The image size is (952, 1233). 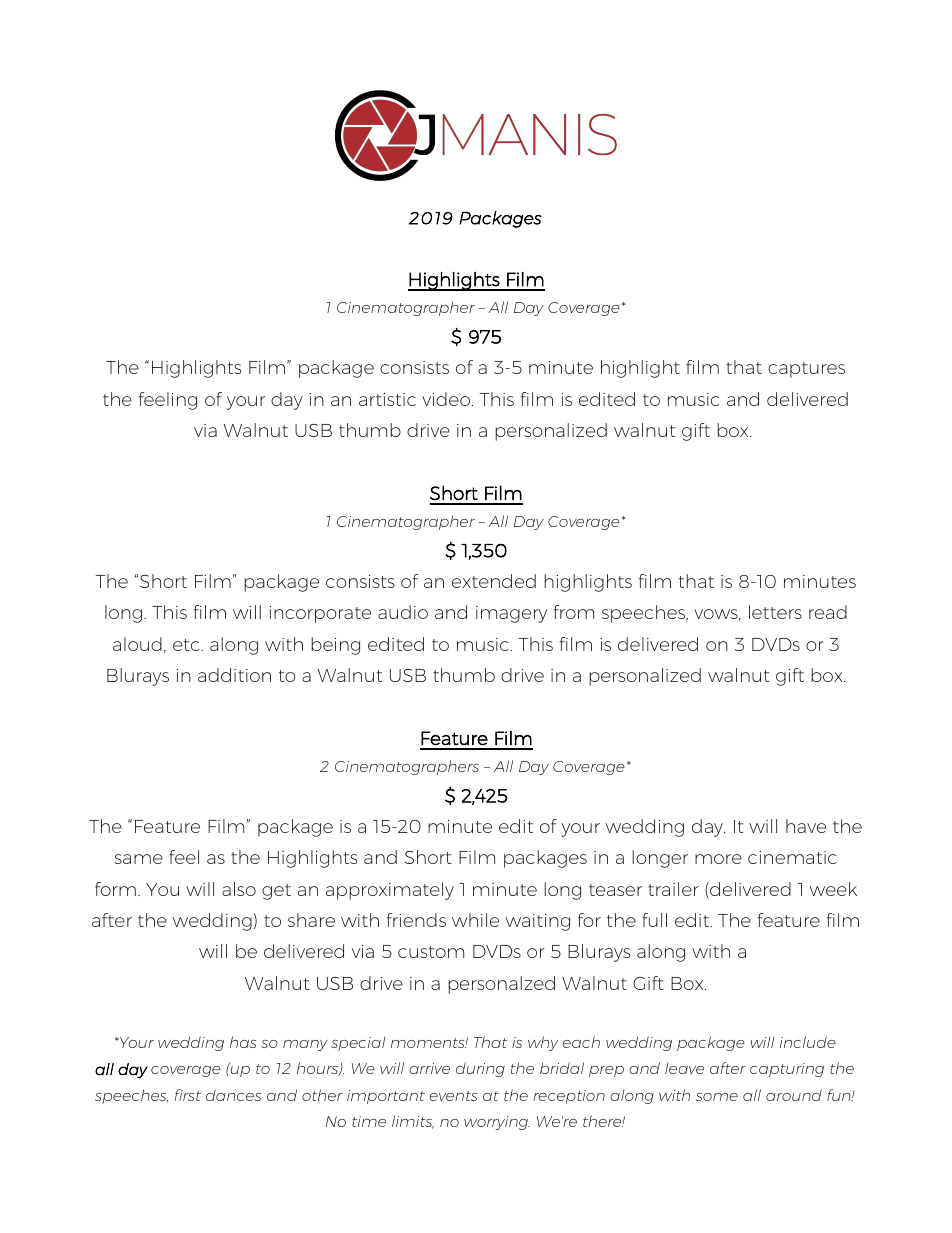 I want to click on events, so click(x=453, y=1096).
